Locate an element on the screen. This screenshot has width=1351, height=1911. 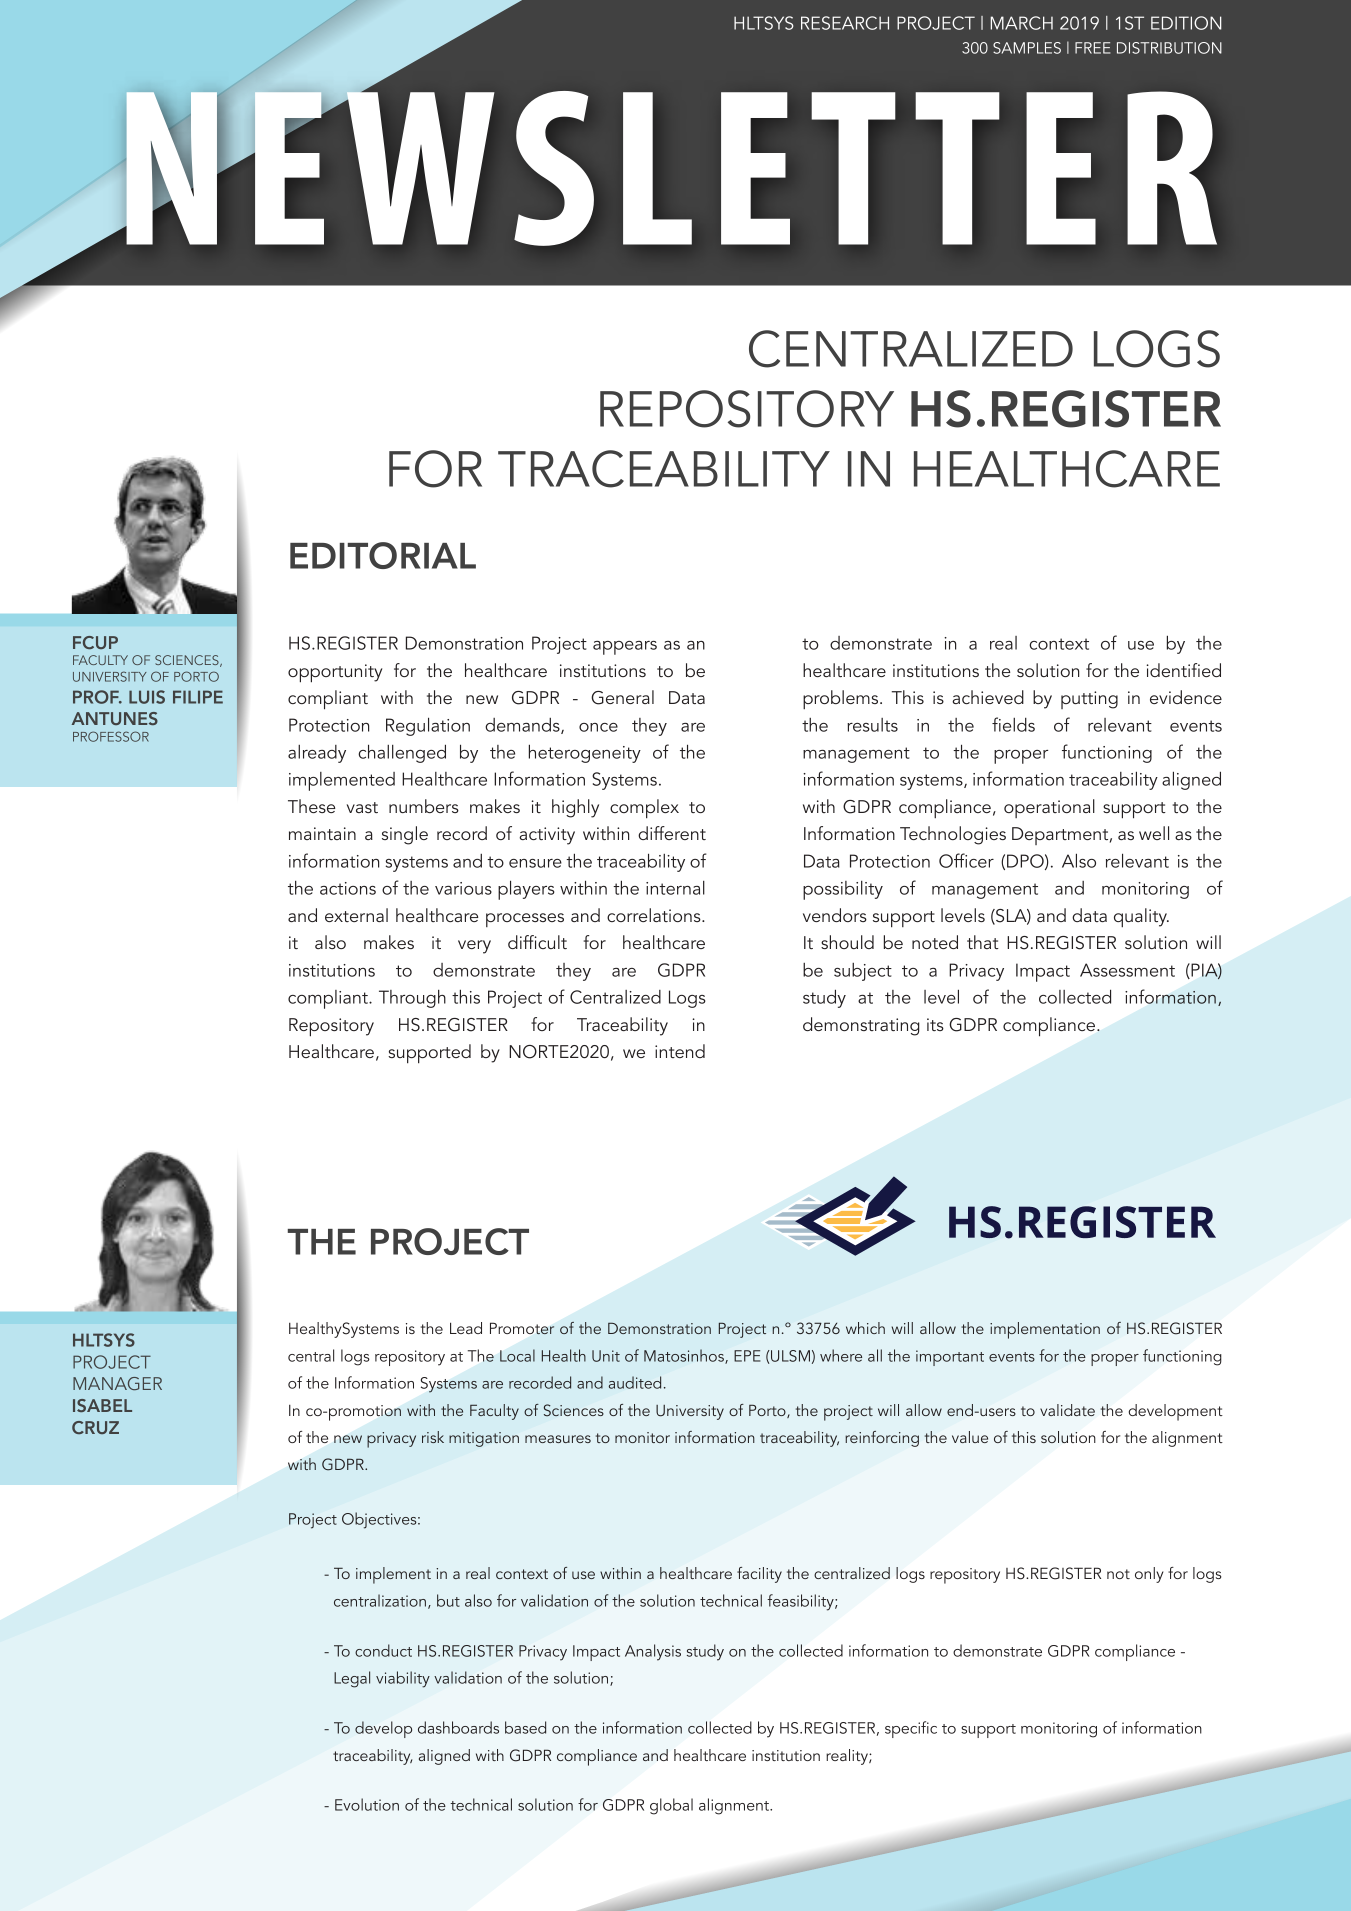
global is located at coordinates (671, 1806).
